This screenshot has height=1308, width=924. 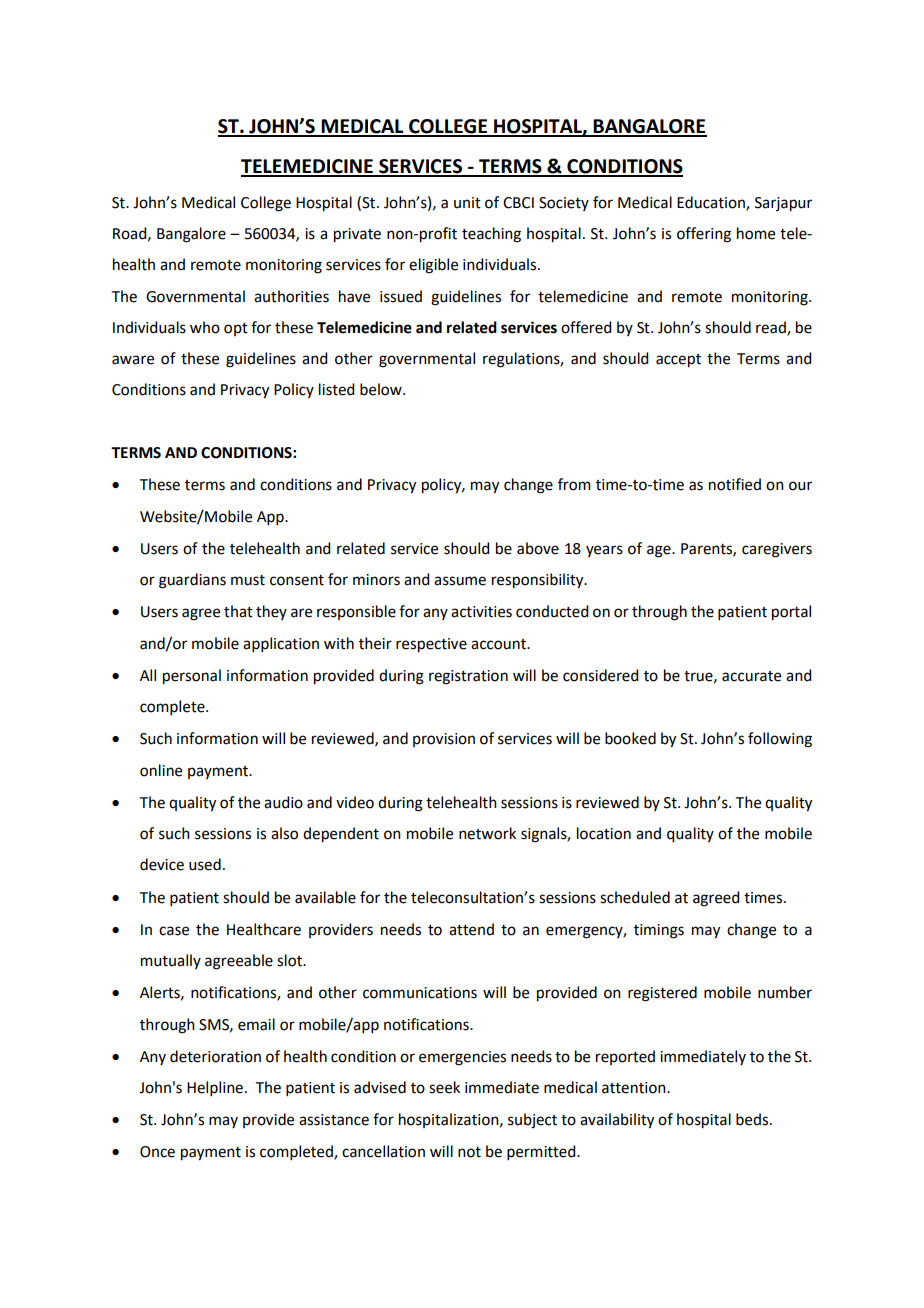 What do you see at coordinates (491, 235) in the screenshot?
I see `teaching` at bounding box center [491, 235].
